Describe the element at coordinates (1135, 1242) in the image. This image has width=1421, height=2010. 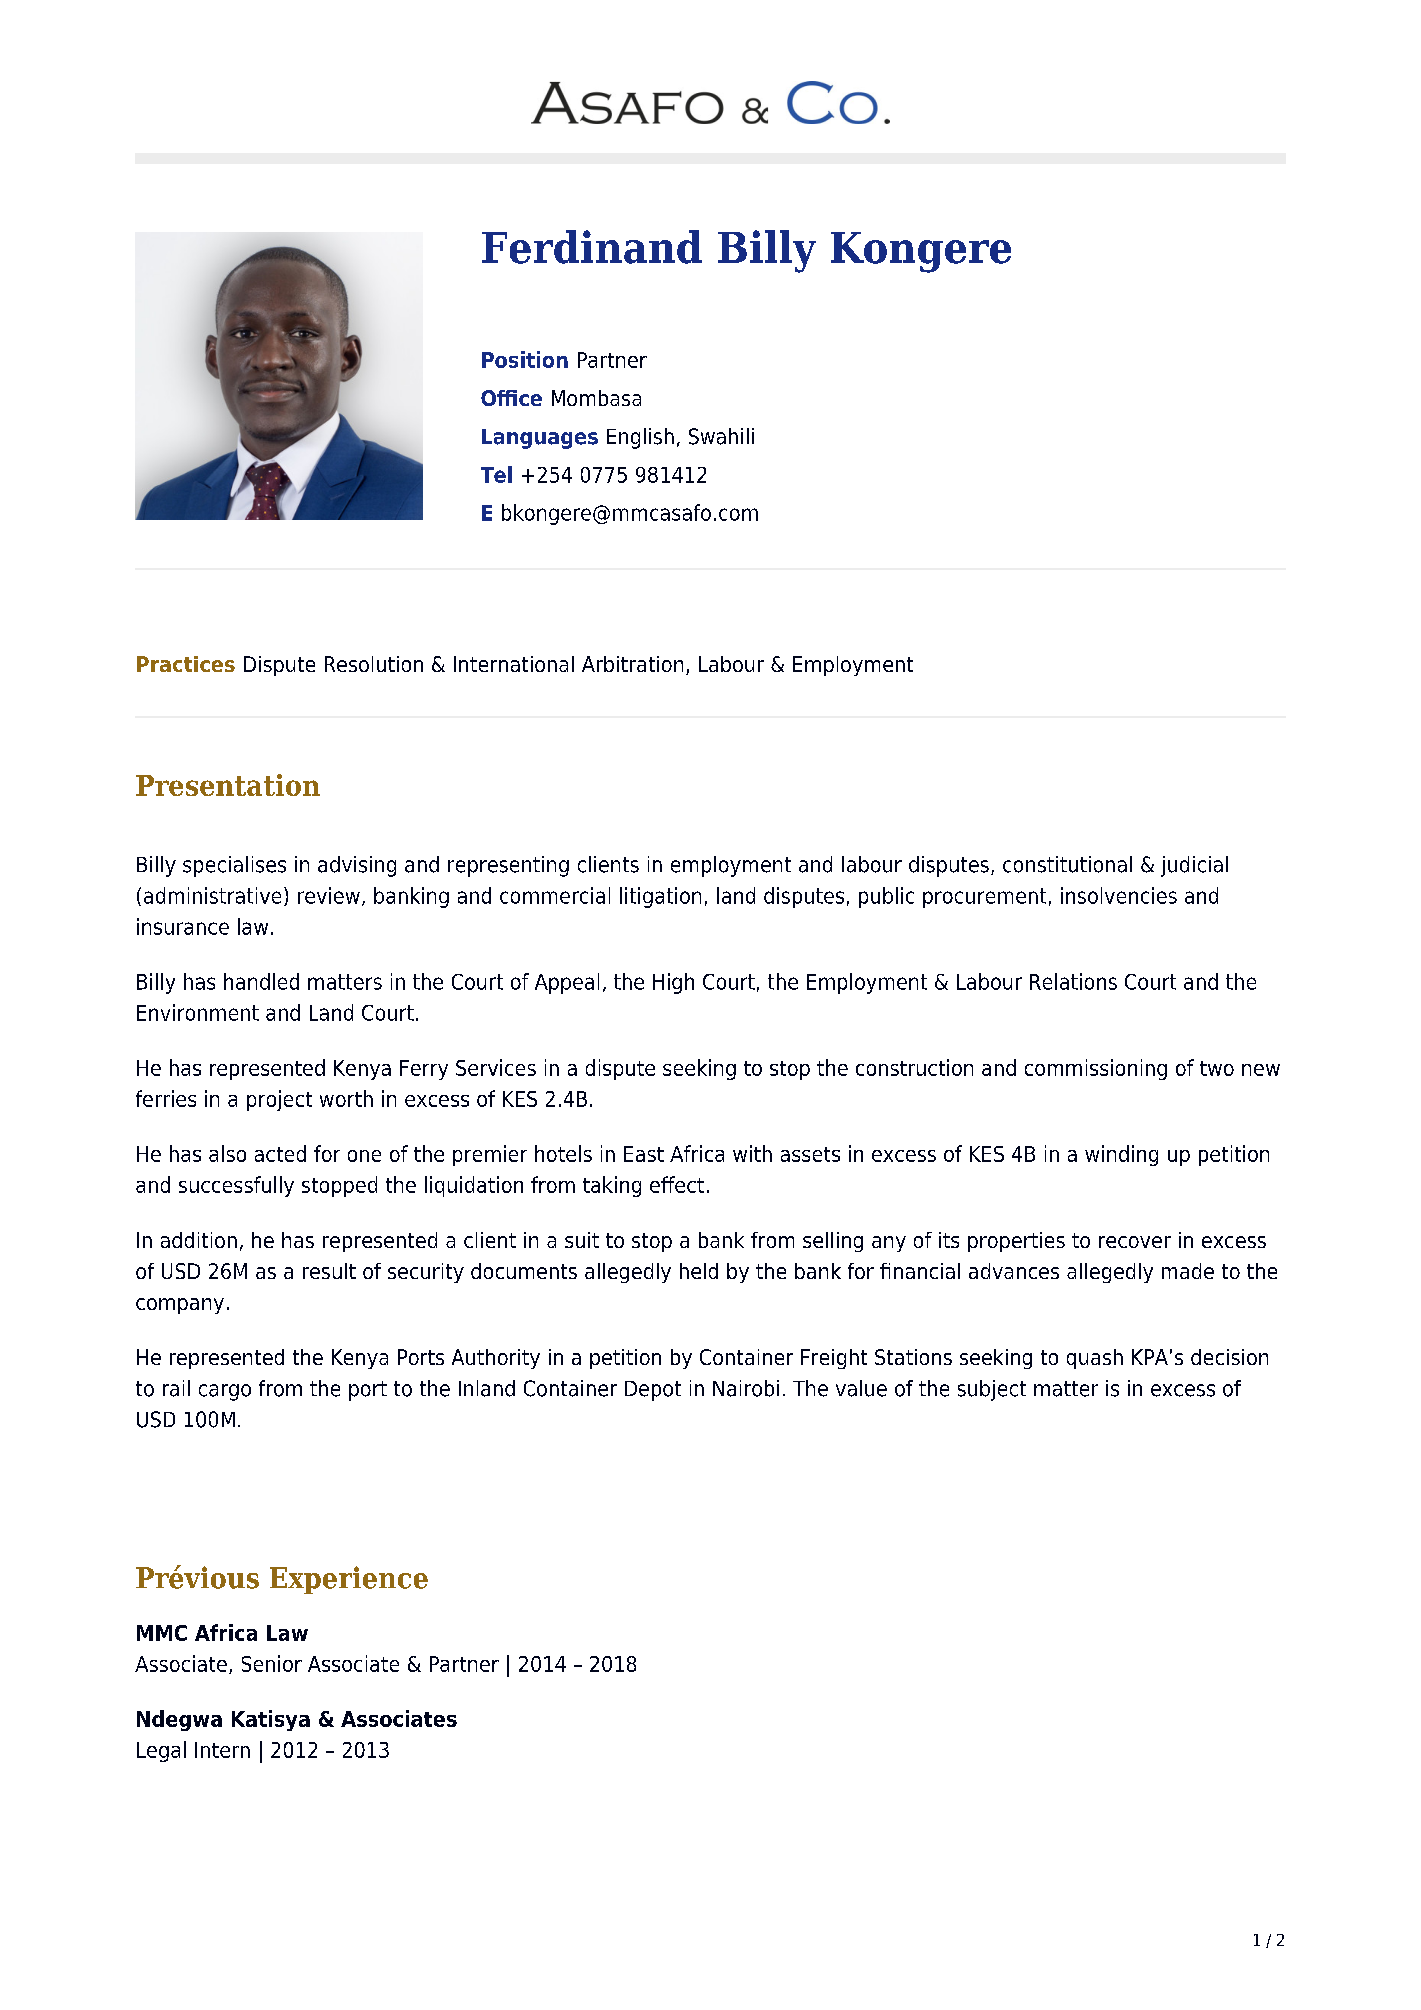
I see `recover` at that location.
